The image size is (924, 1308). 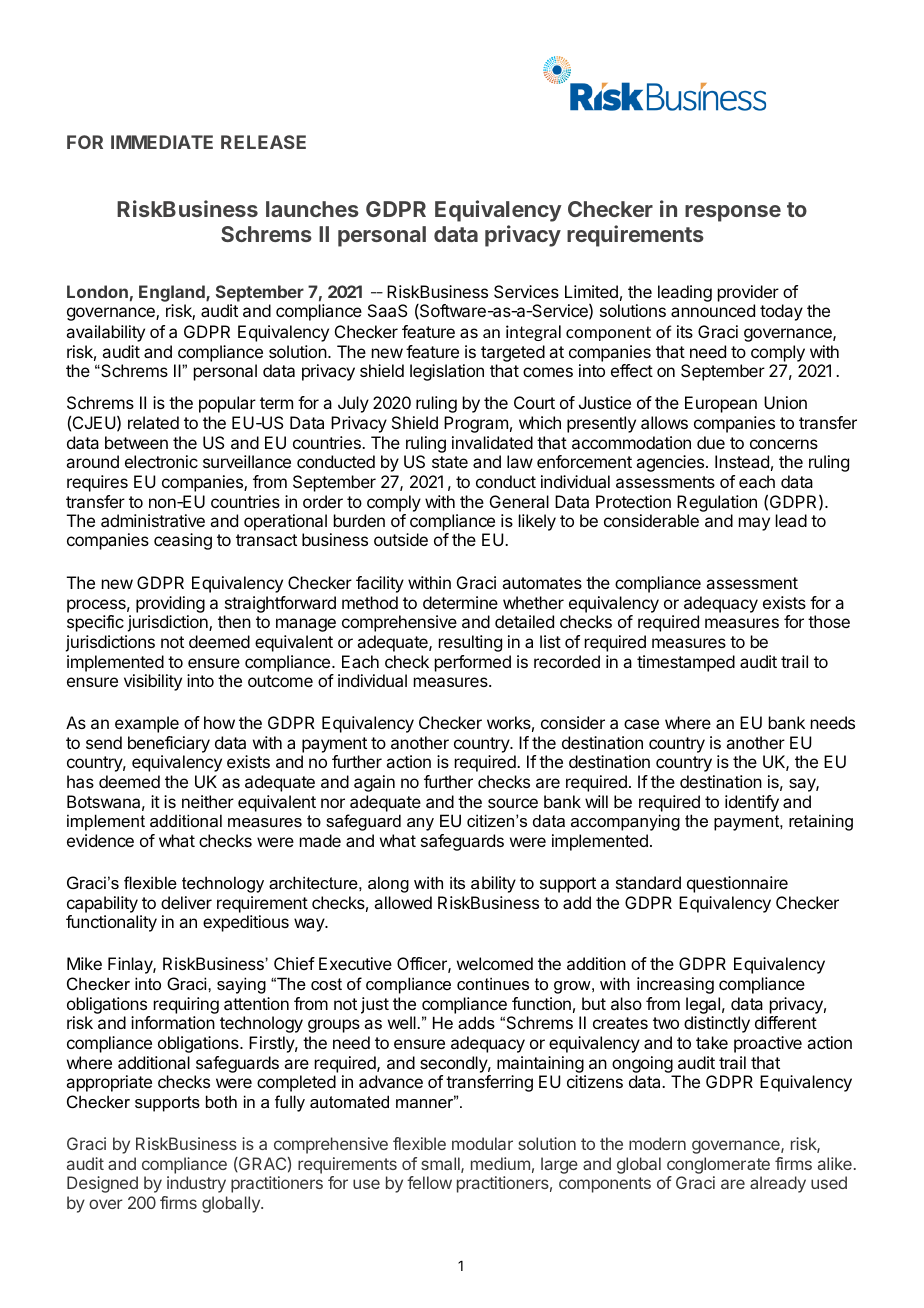 I want to click on industry, so click(x=196, y=1184).
